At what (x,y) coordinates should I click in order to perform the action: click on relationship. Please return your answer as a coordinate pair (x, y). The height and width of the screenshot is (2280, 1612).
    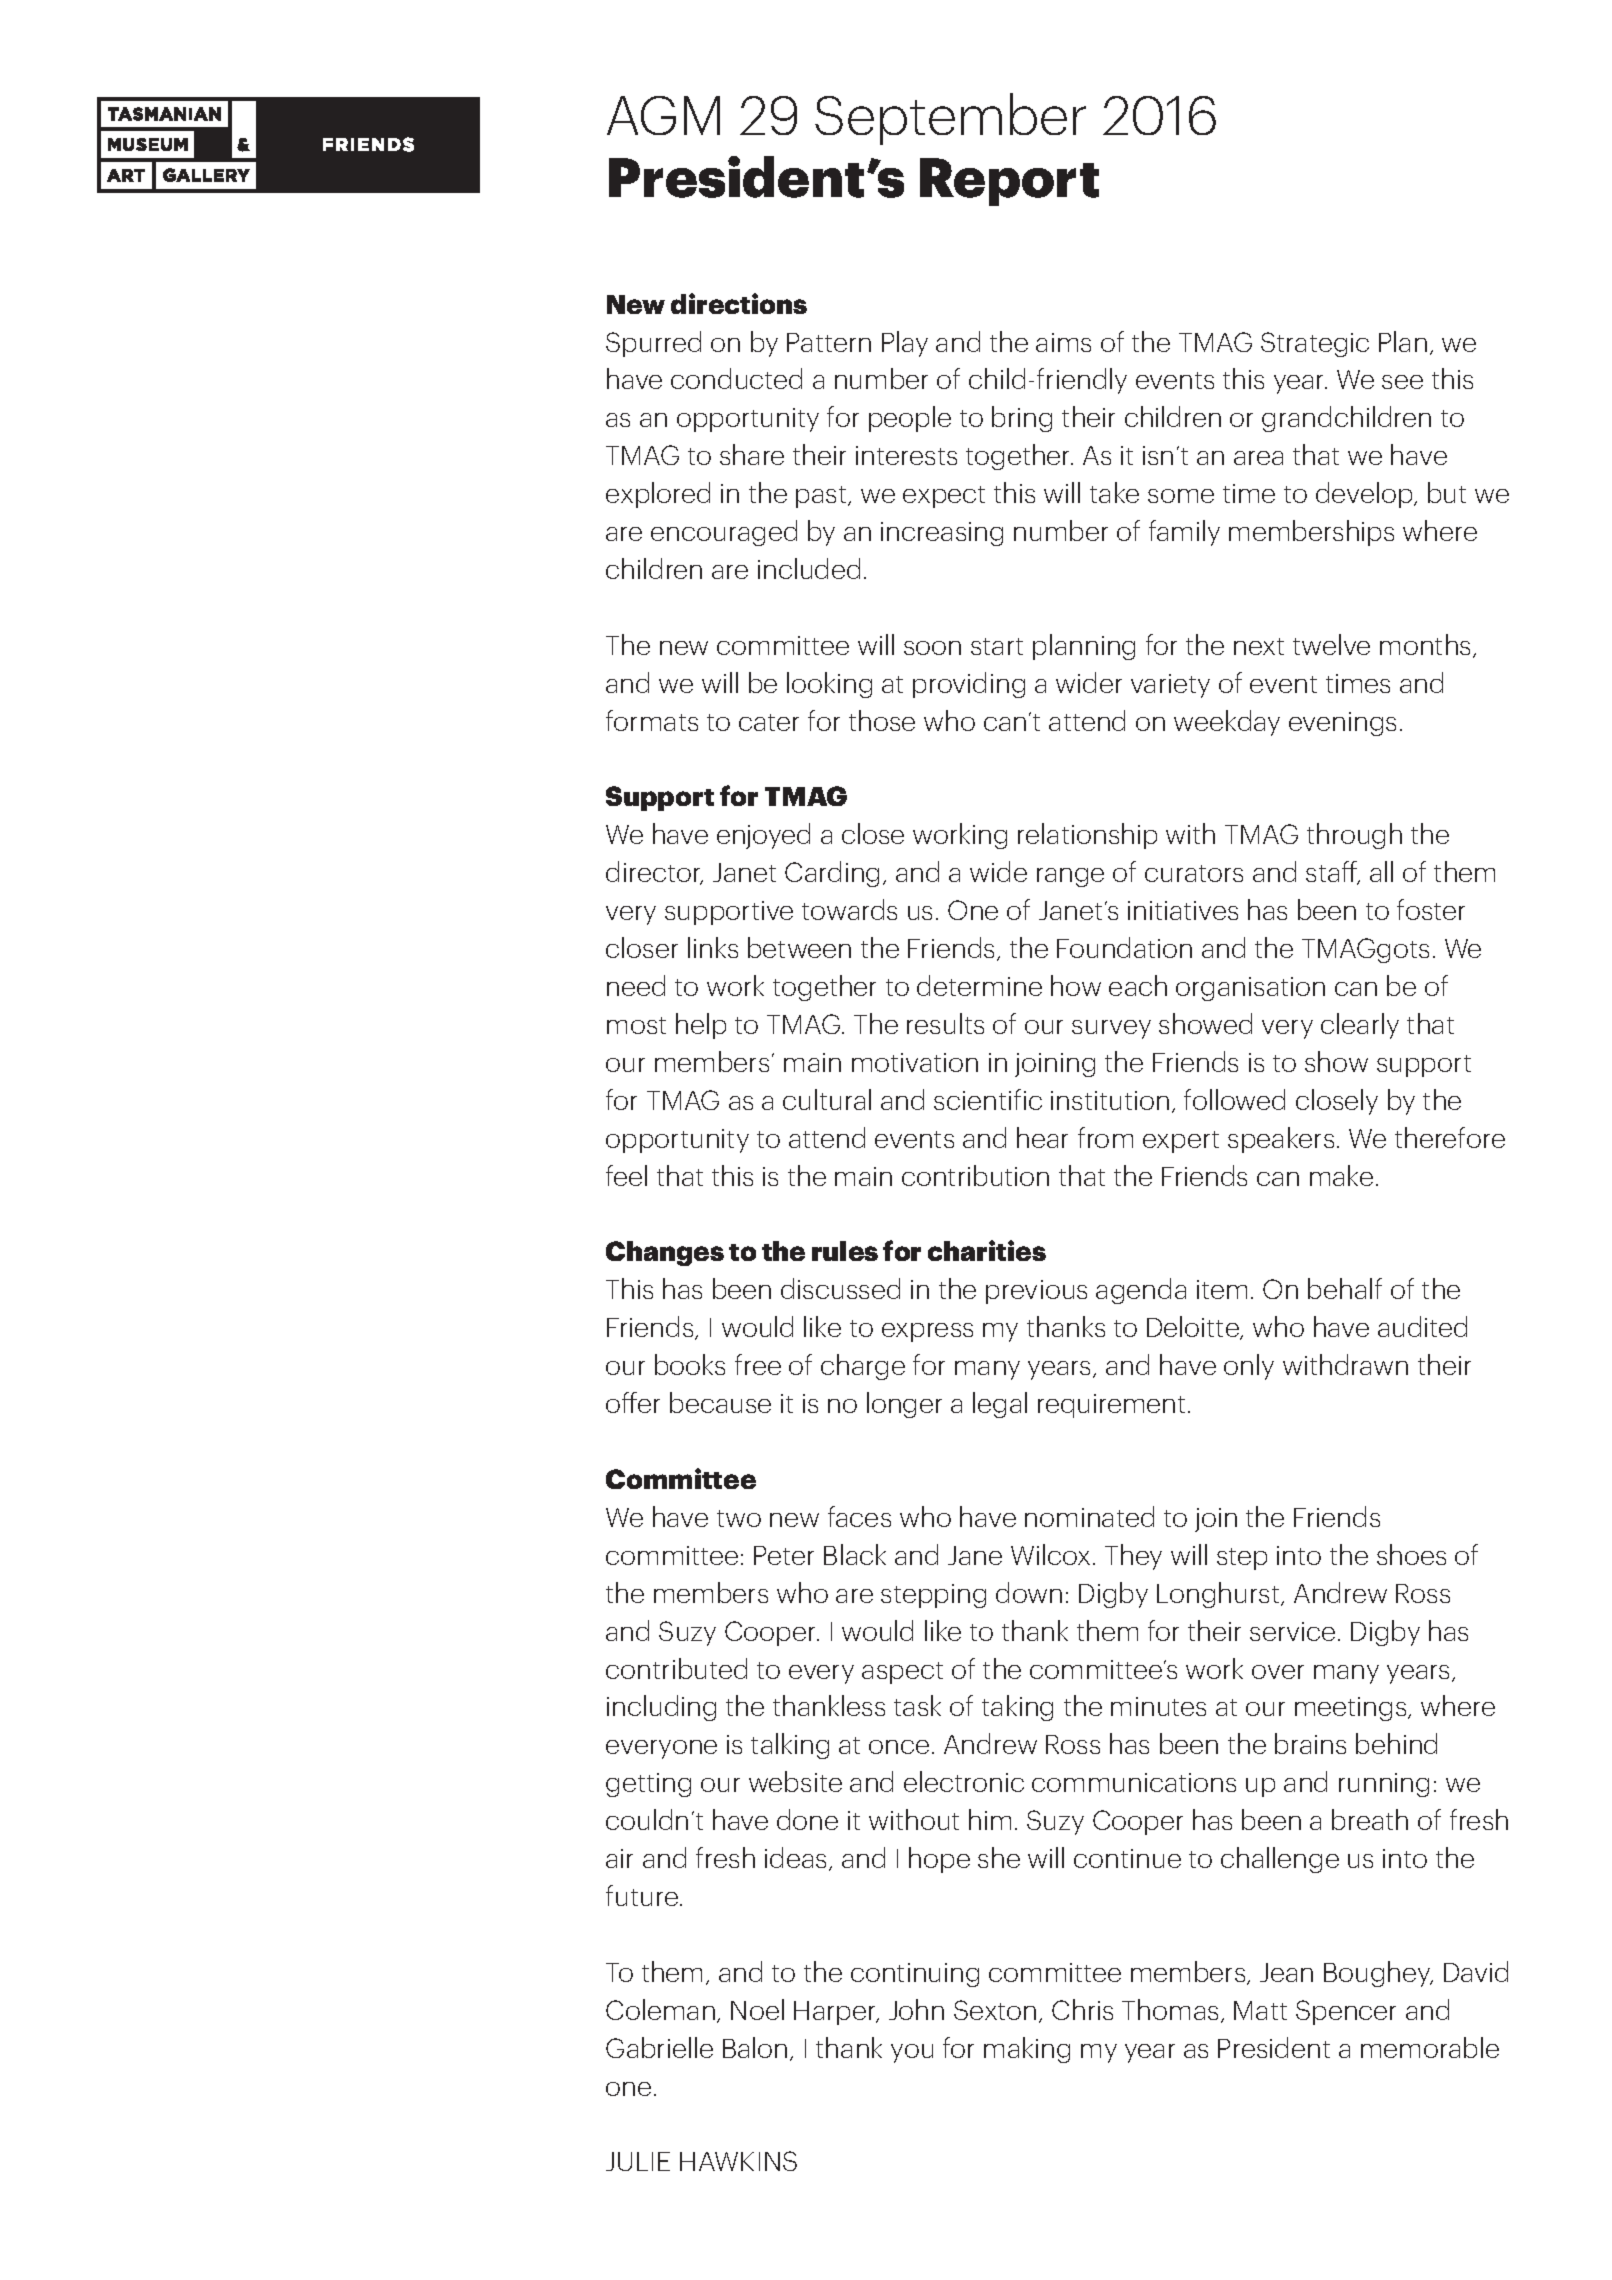
    Looking at the image, I should click on (1087, 836).
